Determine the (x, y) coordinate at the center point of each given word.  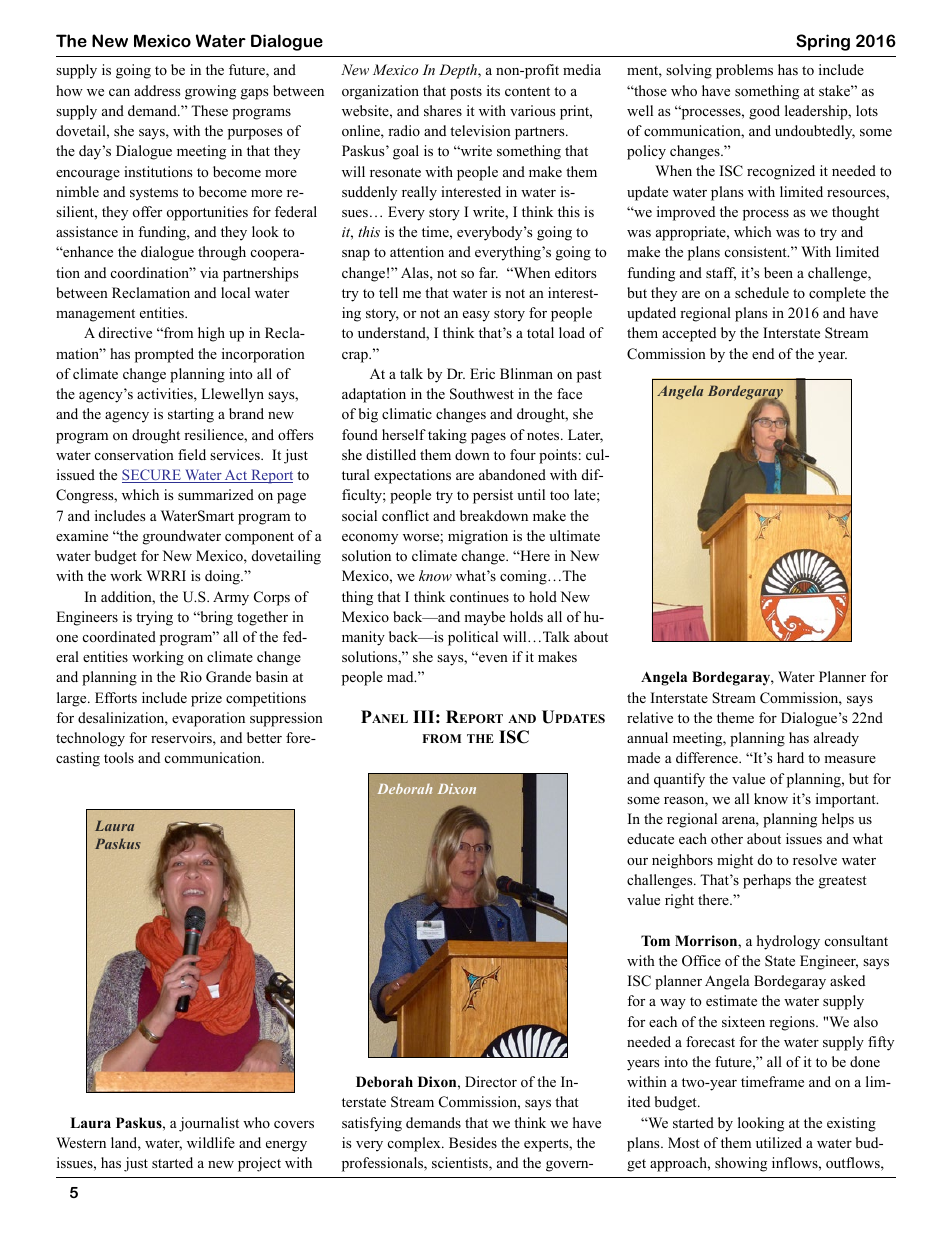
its (493, 90)
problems (744, 71)
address (157, 90)
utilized (779, 1142)
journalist (209, 1124)
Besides (473, 1142)
